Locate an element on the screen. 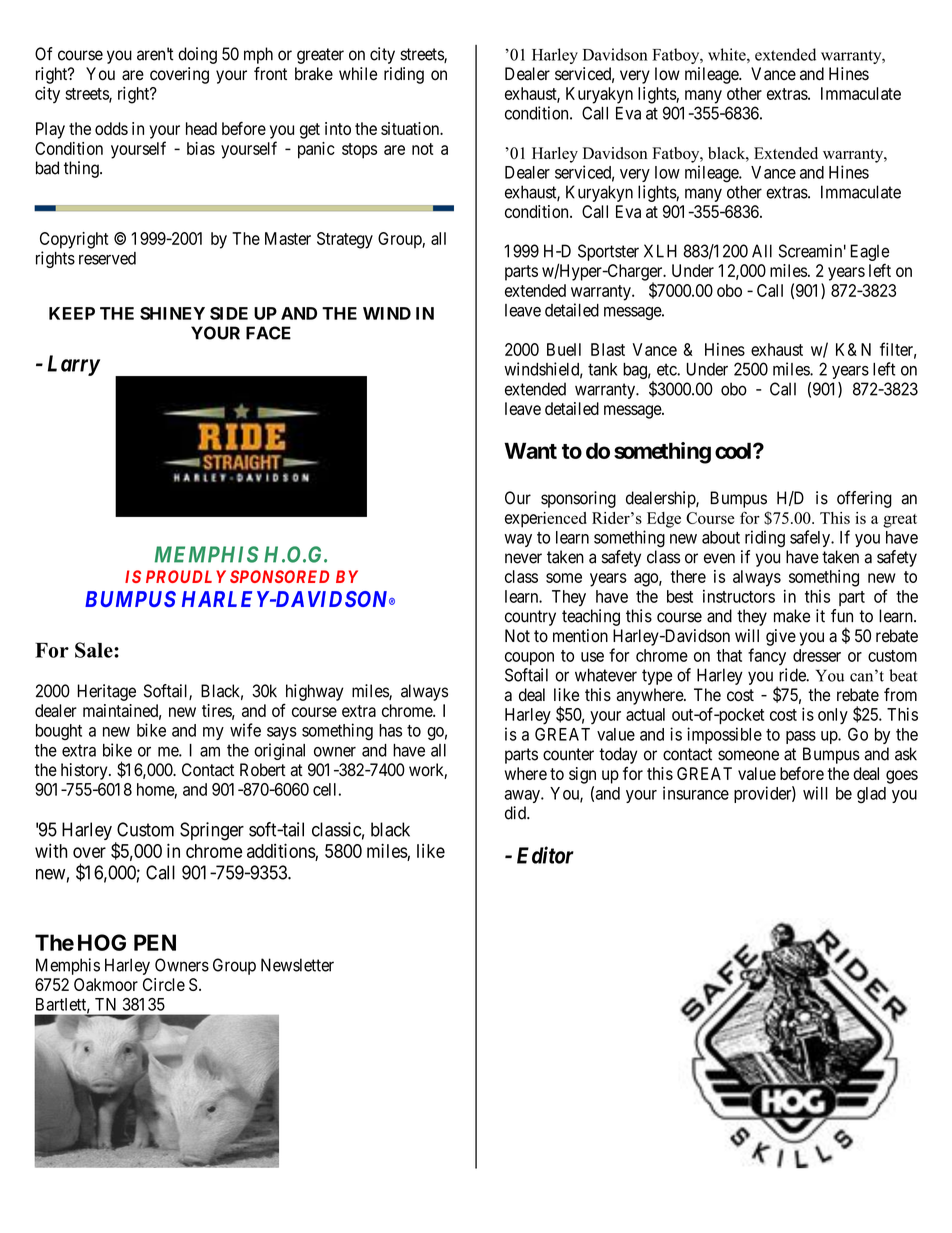 This screenshot has width=952, height=1233. safely is located at coordinates (811, 538).
